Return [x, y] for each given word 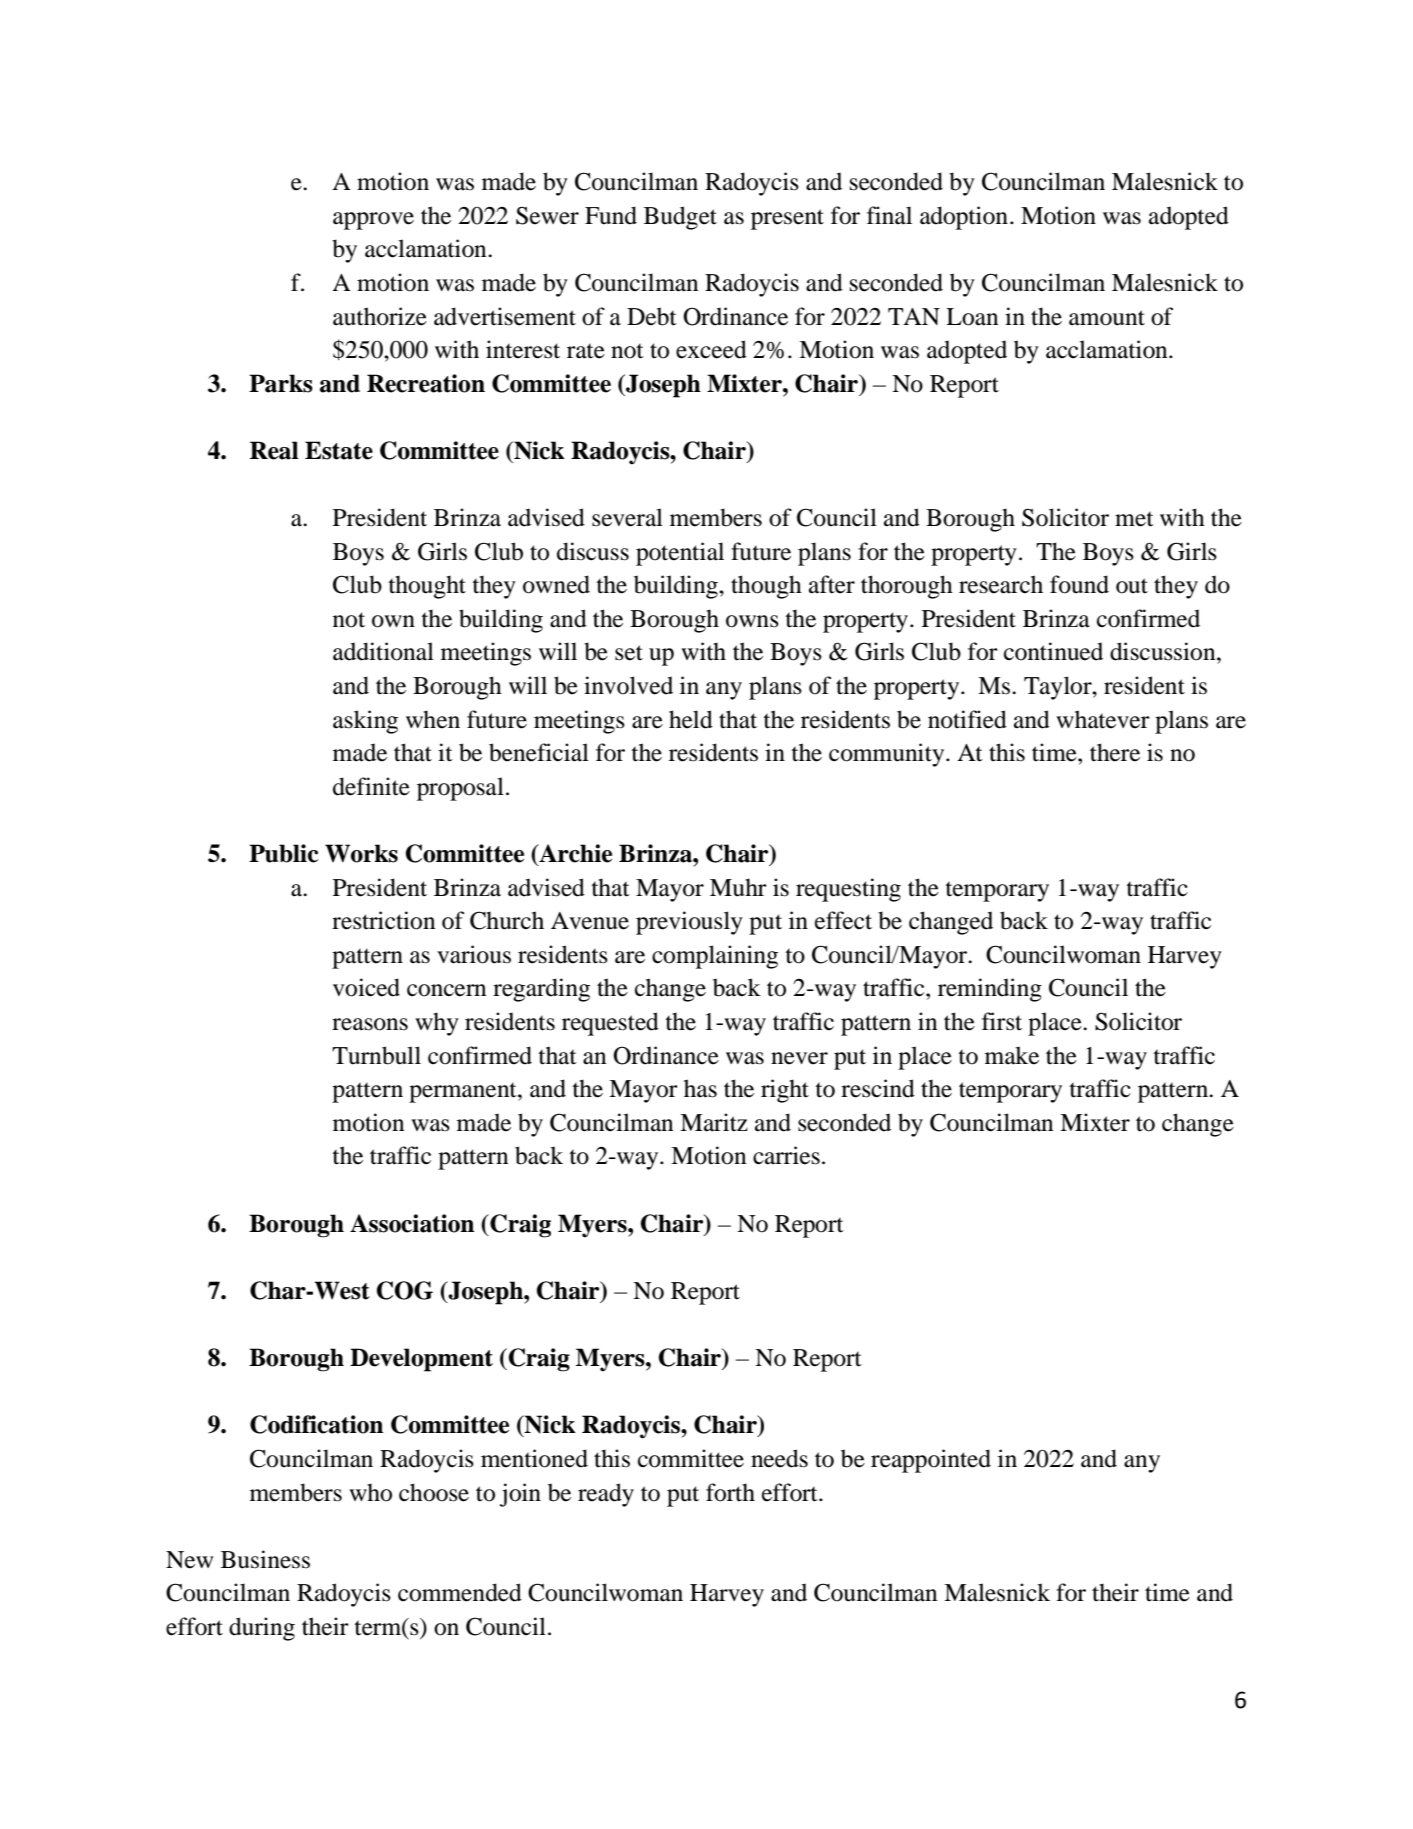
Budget [680, 218]
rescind [878, 1088]
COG [405, 1290]
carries [786, 1155]
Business [265, 1559]
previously [689, 923]
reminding [990, 990]
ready [606, 1495]
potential [680, 554]
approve [373, 221]
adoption [964, 218]
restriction [383, 920]
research [1001, 584]
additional [383, 651]
